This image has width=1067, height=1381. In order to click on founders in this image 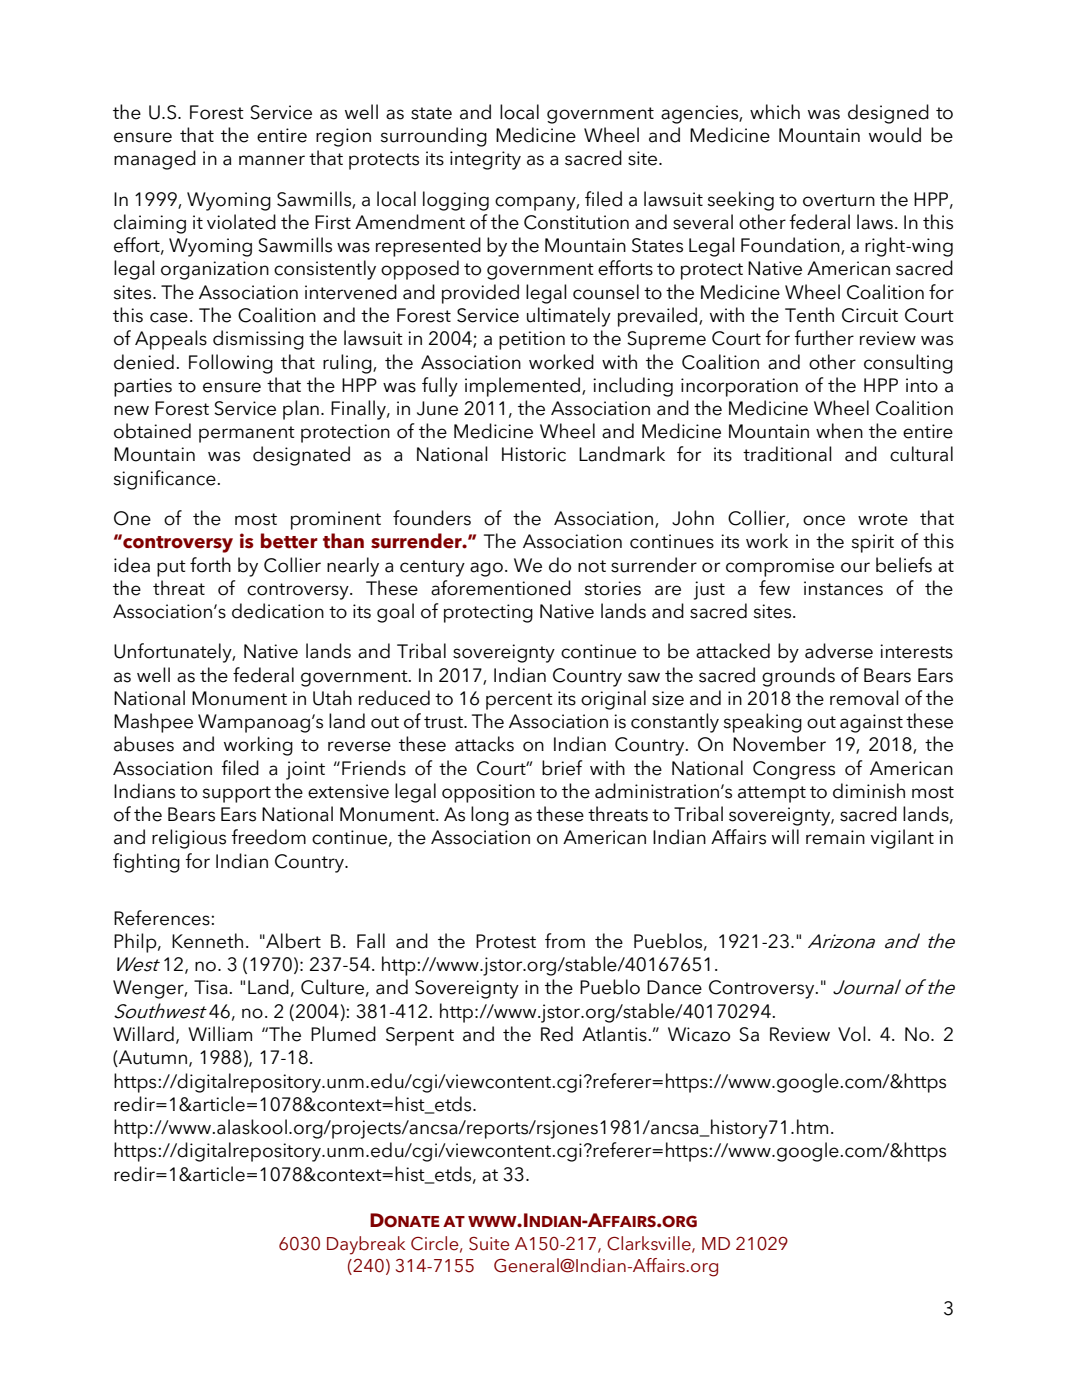, I will do `click(432, 518)`.
